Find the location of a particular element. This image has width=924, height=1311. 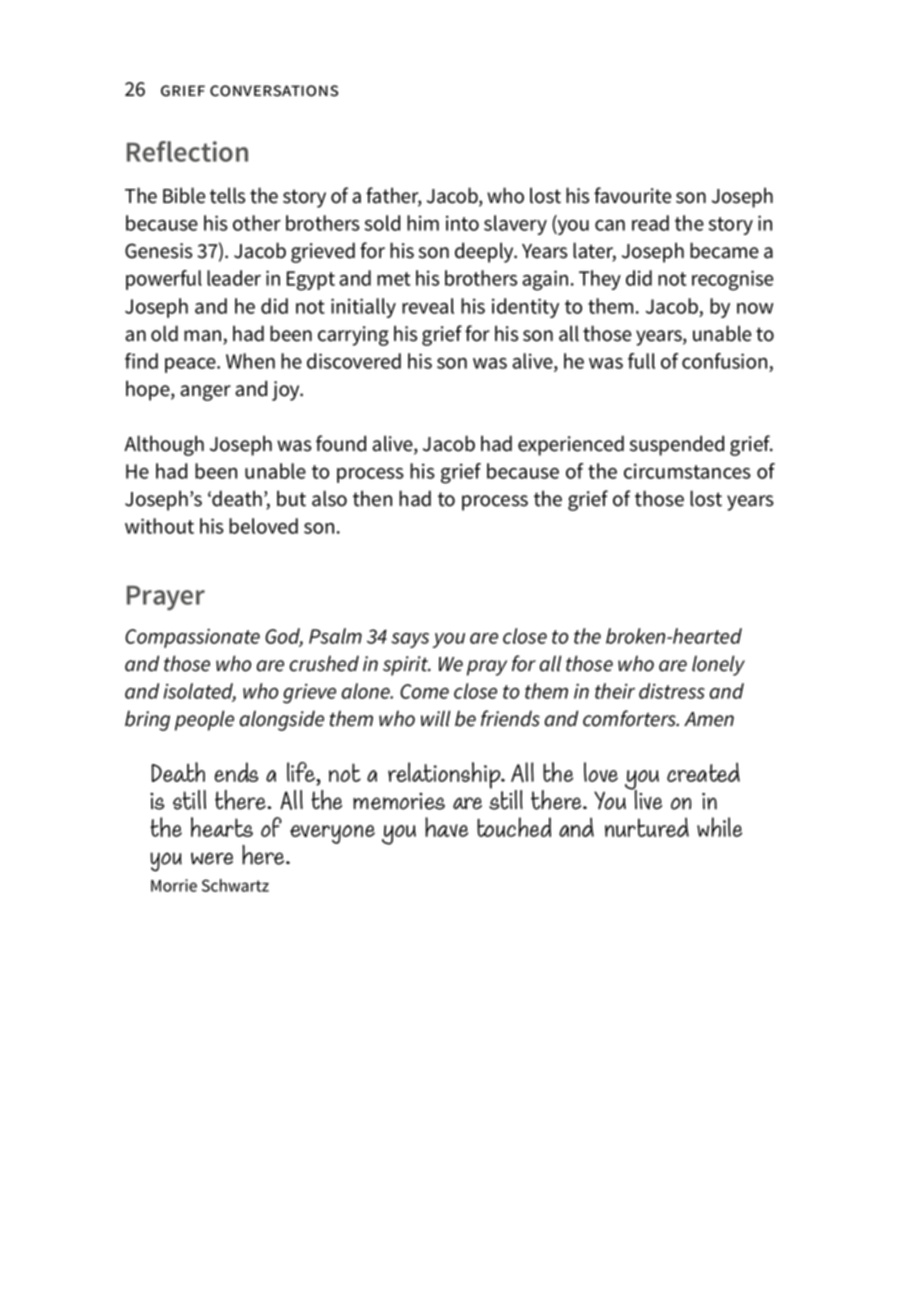

Compassionate is located at coordinates (192, 638).
